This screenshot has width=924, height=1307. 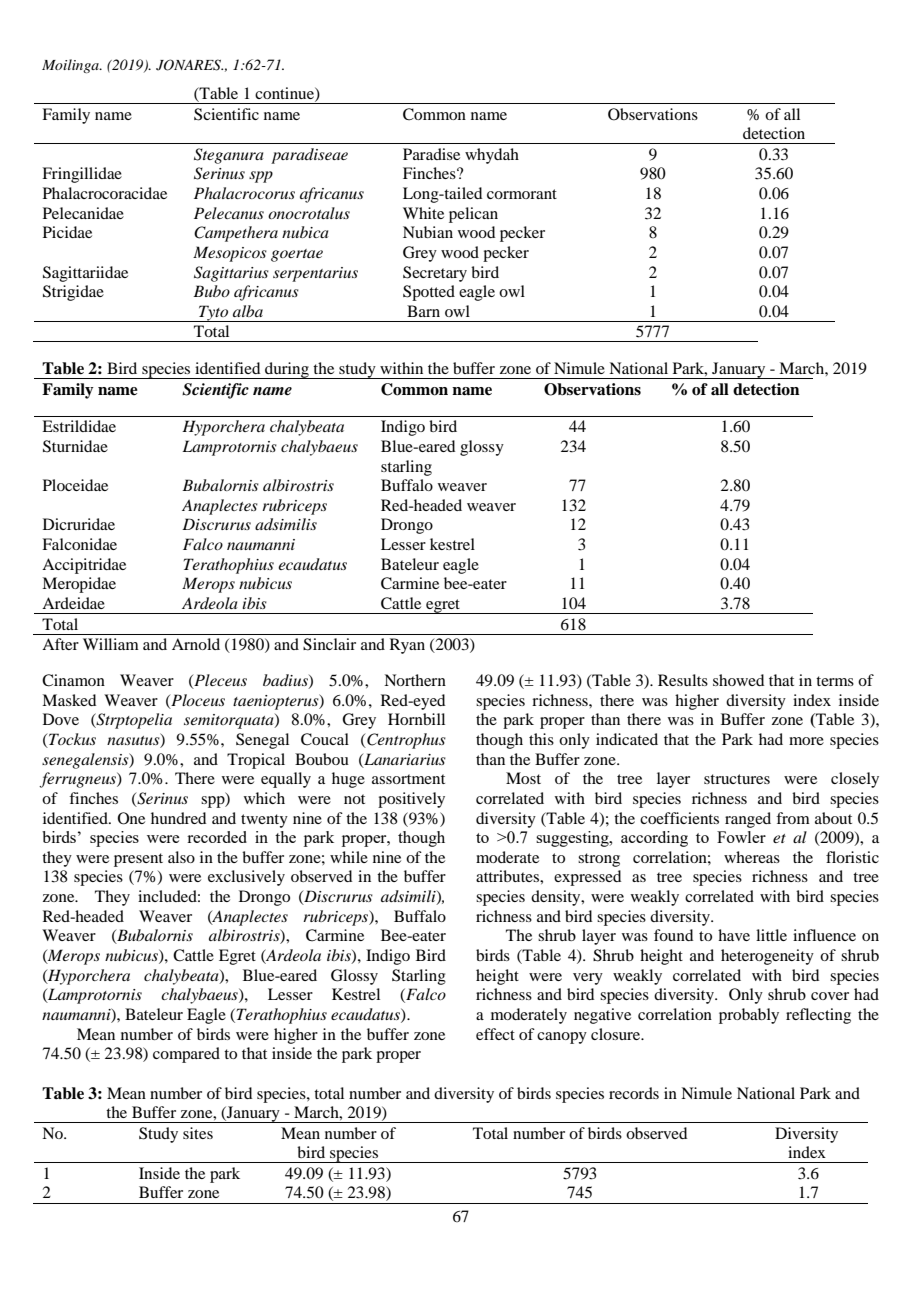 What do you see at coordinates (67, 232) in the screenshot?
I see `Picidae` at bounding box center [67, 232].
